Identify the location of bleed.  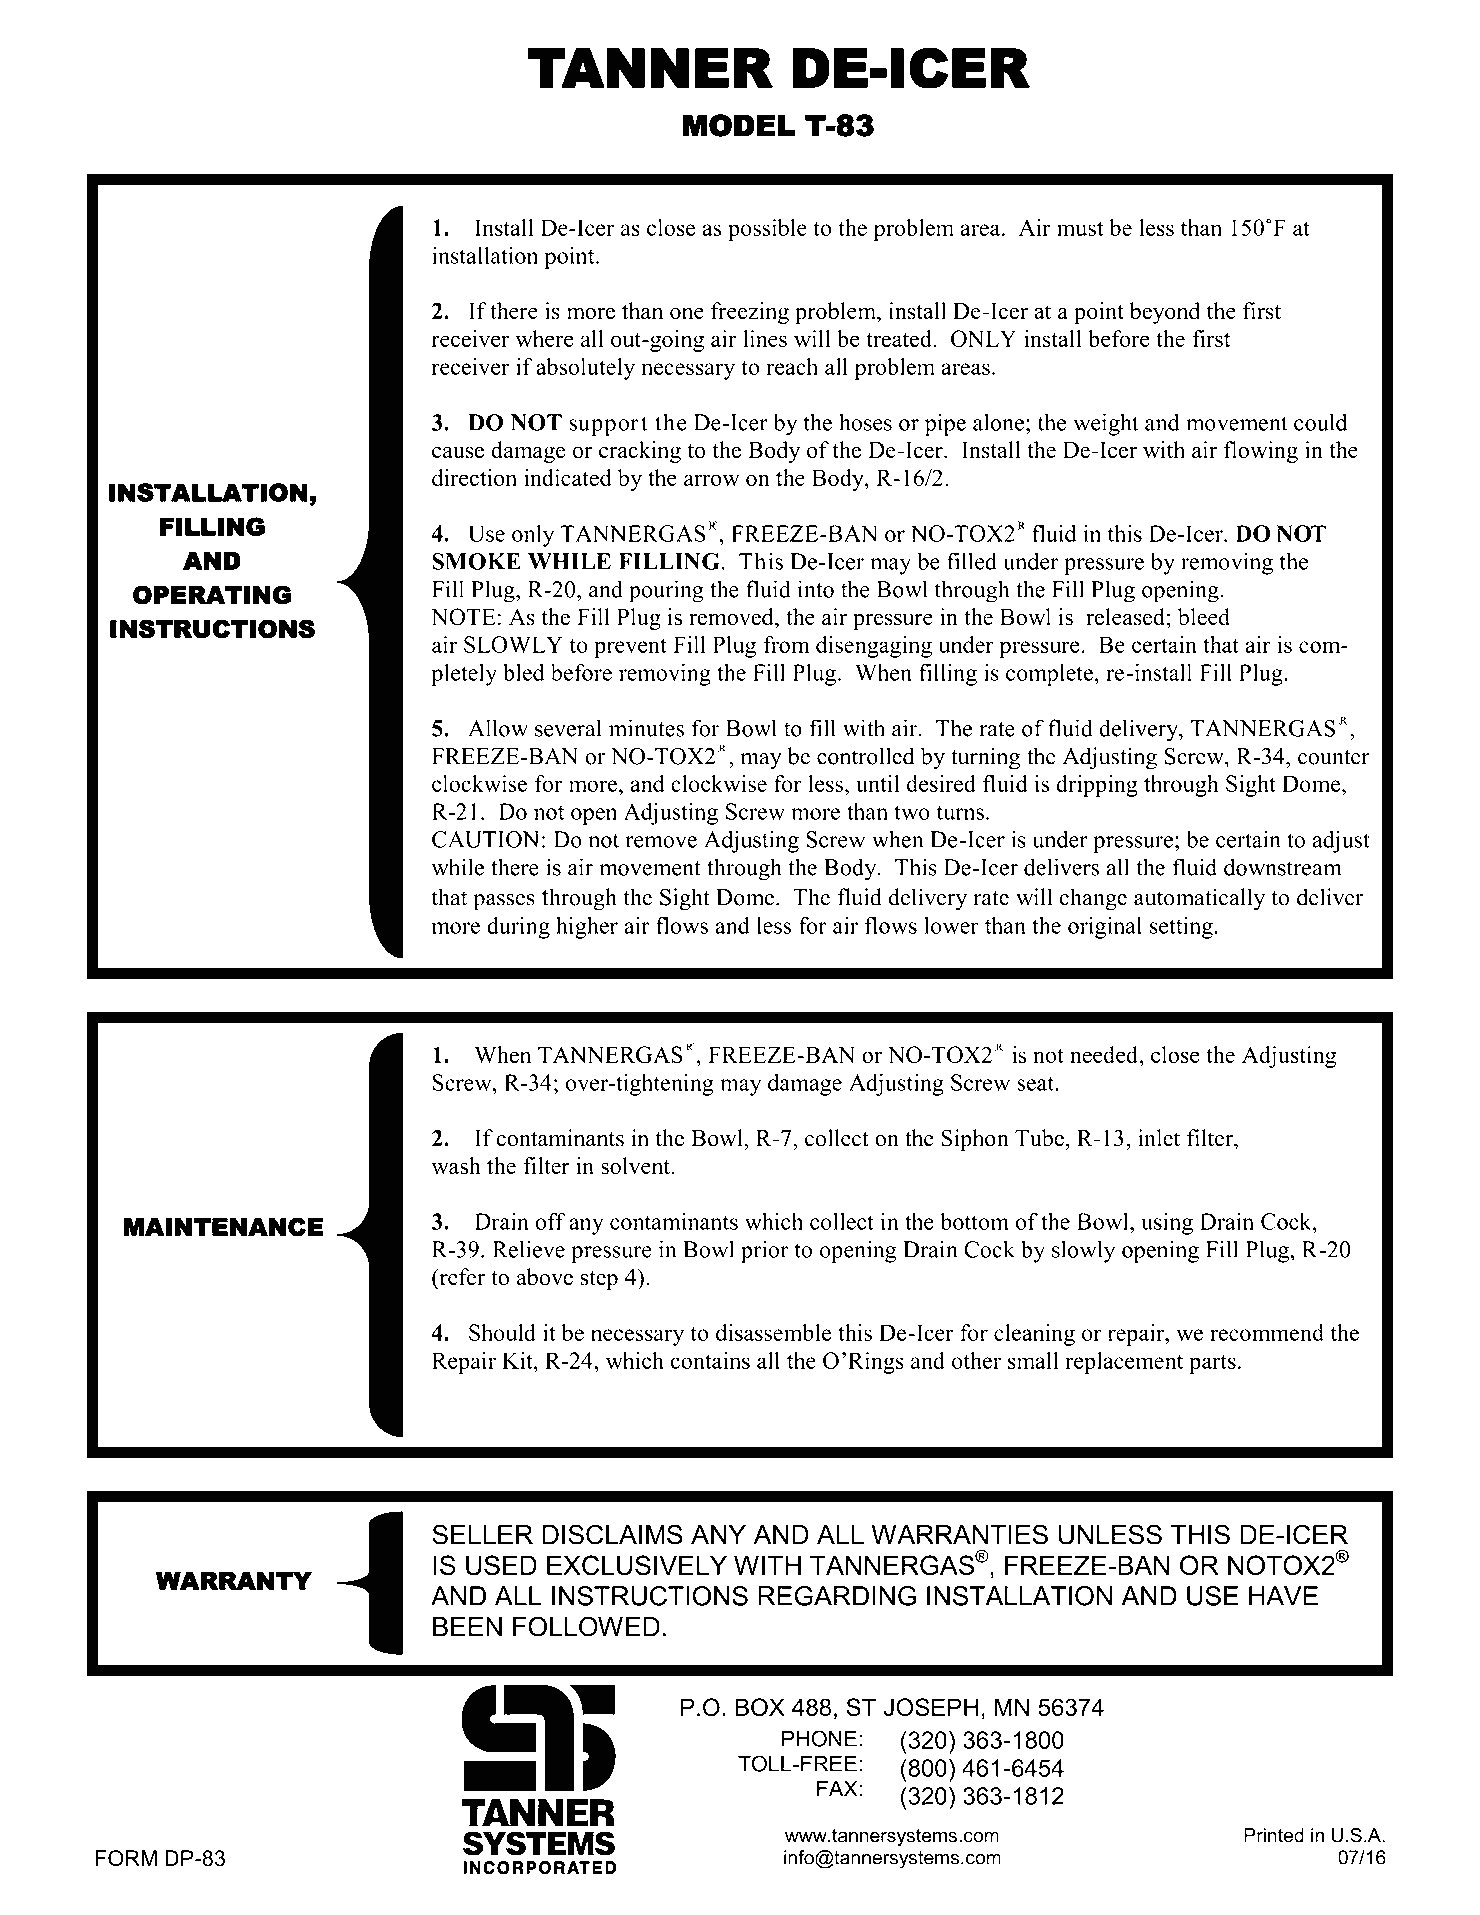
(1204, 617).
